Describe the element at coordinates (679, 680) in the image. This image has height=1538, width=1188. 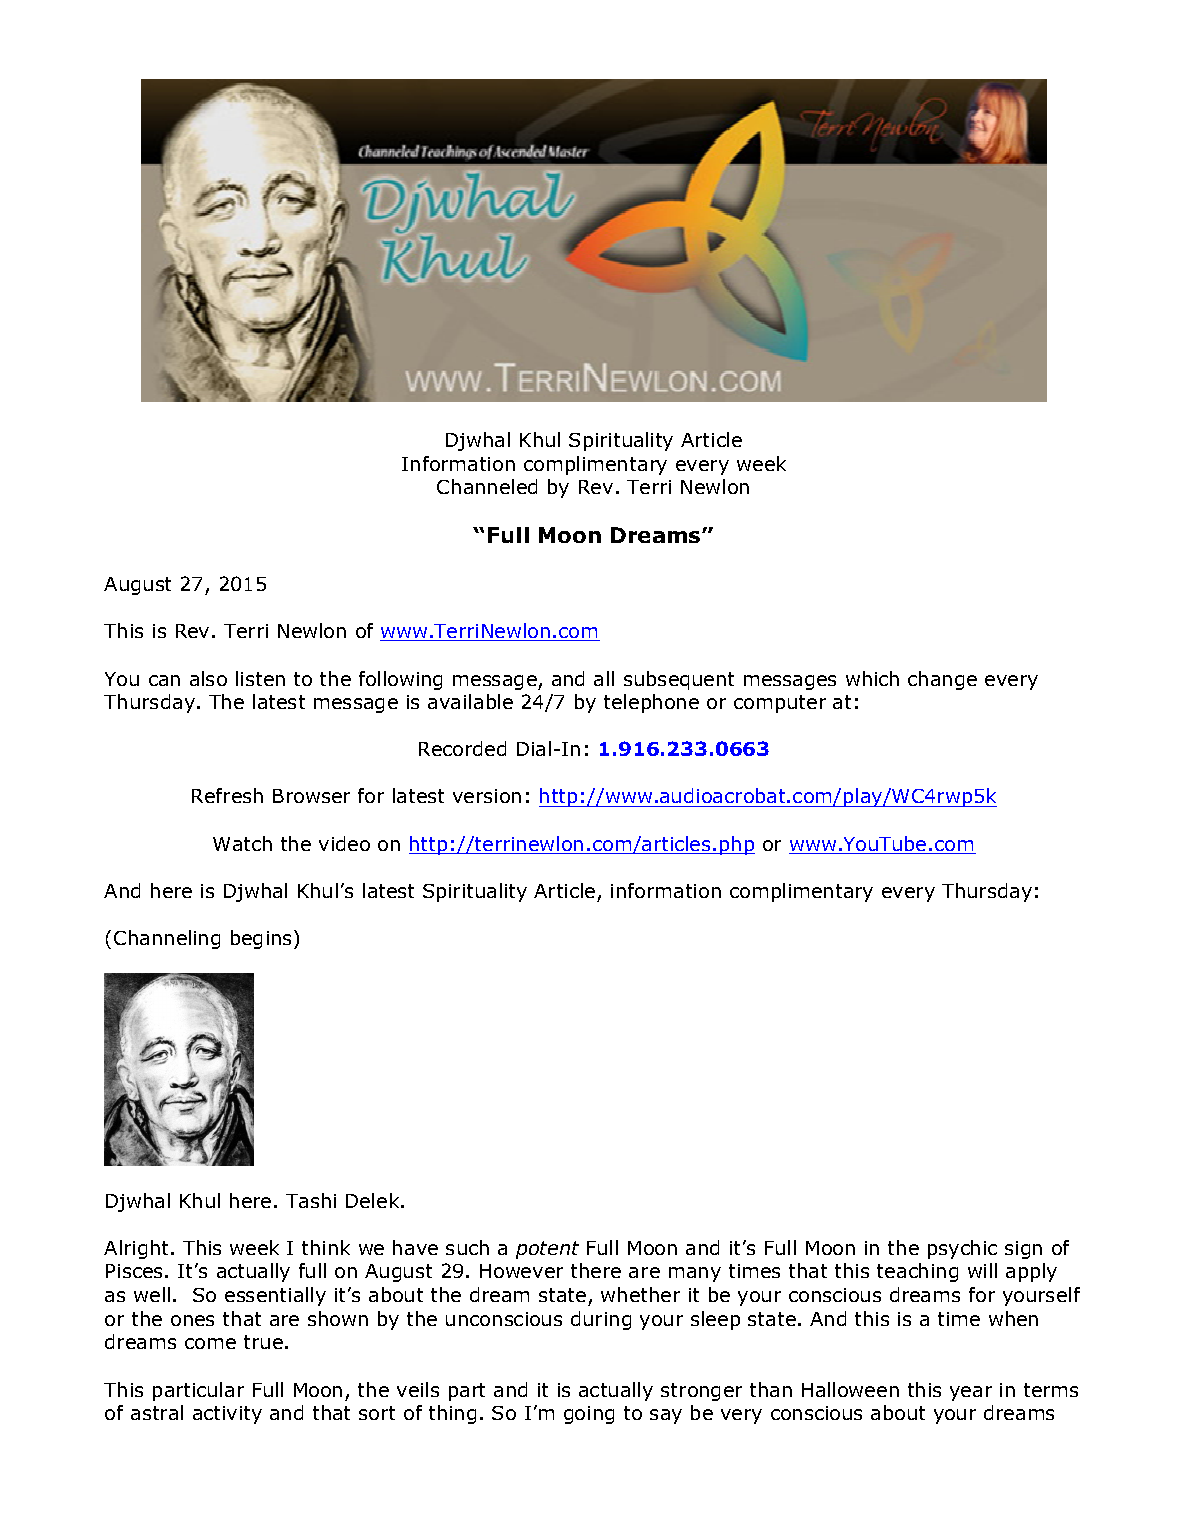
I see `subsequent` at that location.
